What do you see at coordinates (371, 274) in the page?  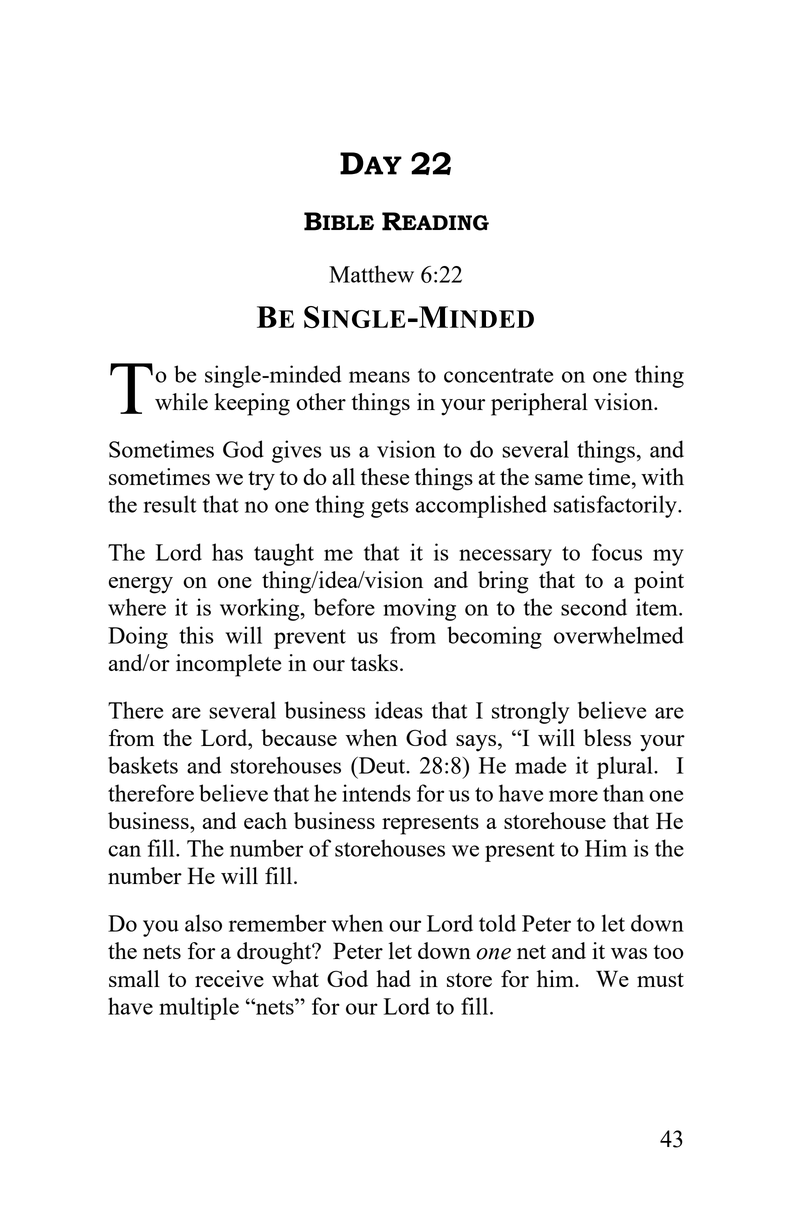 I see `Matthew` at bounding box center [371, 274].
